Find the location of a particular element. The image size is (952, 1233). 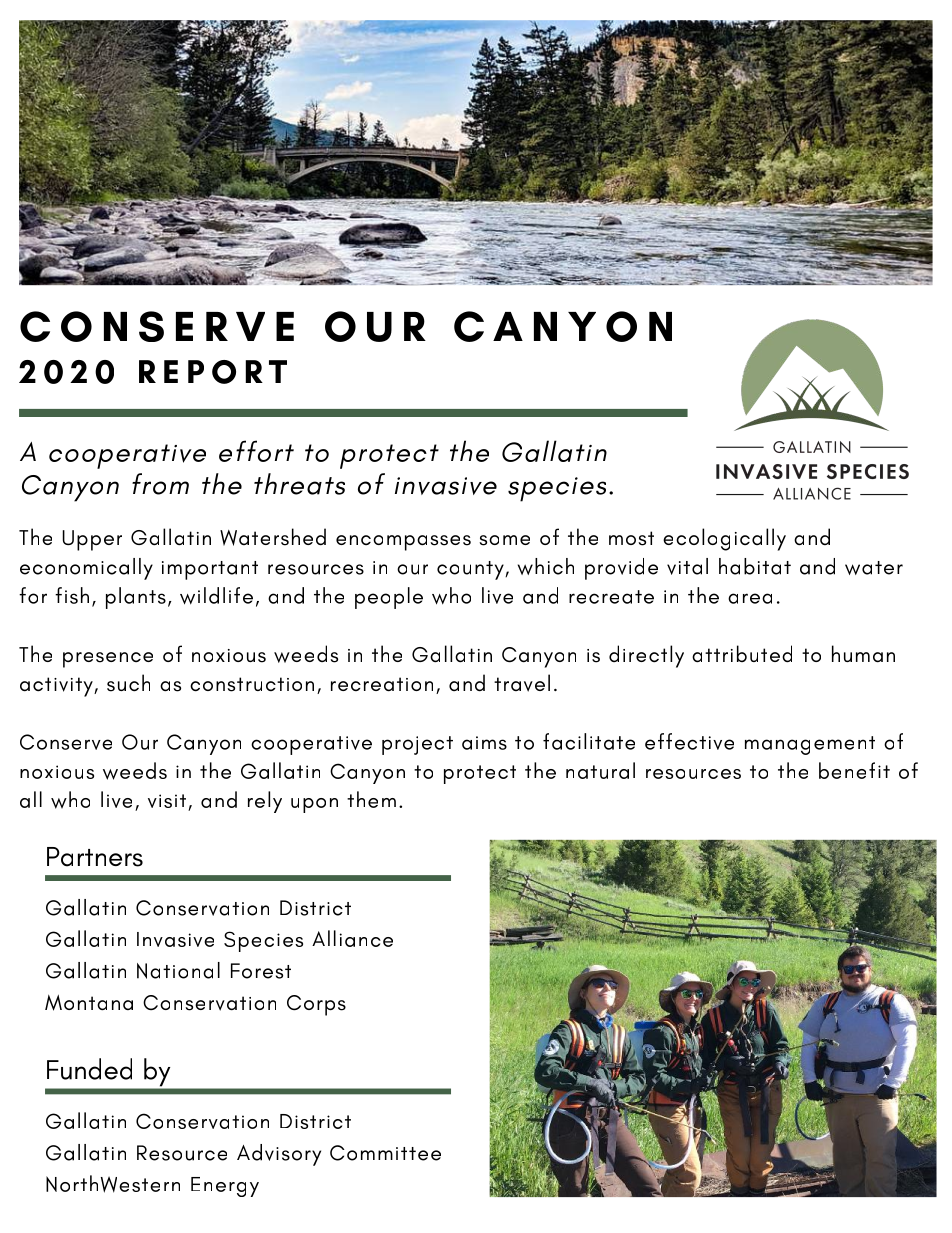

travel is located at coordinates (522, 683).
